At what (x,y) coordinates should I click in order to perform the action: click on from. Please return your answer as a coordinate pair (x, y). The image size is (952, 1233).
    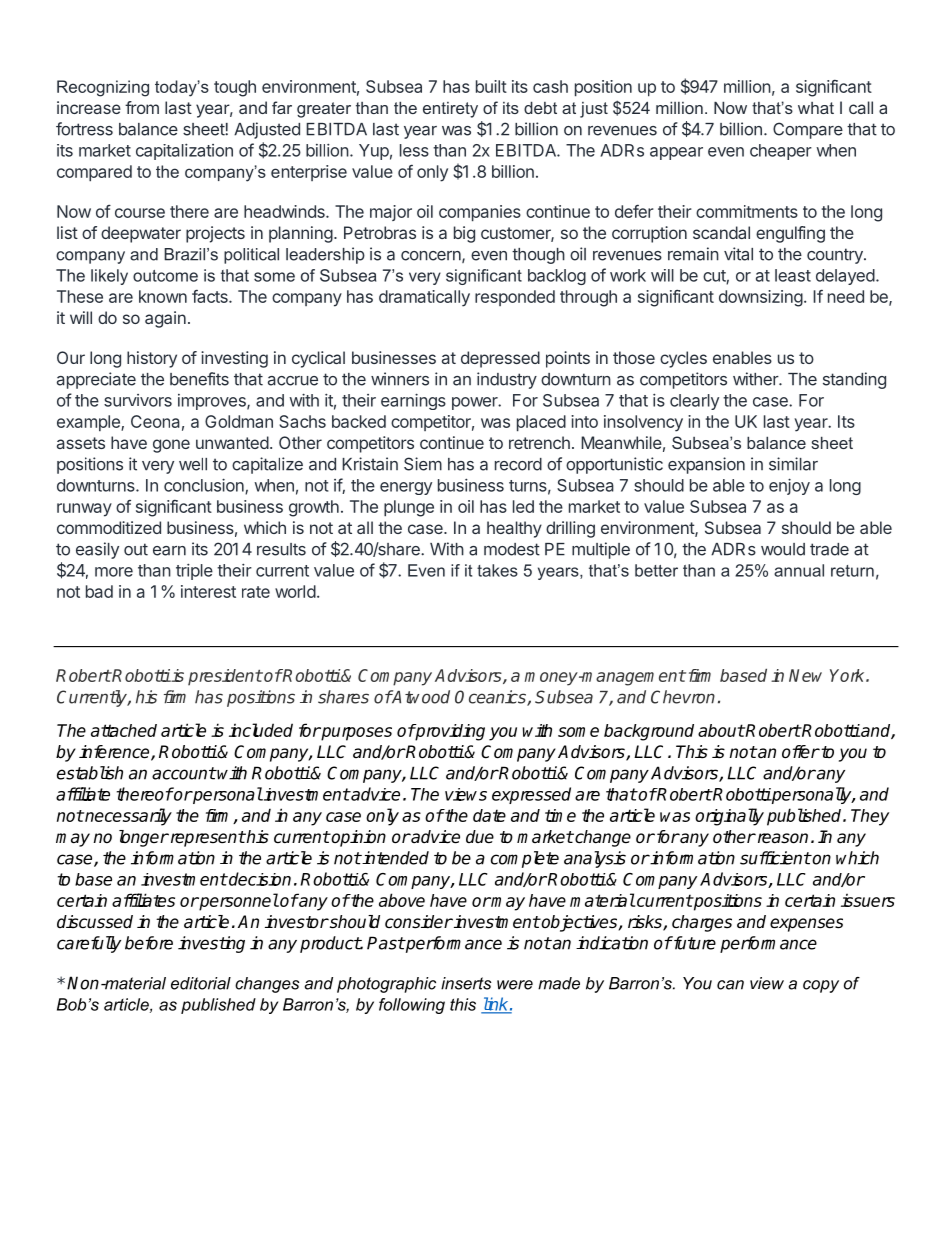
    Looking at the image, I should click on (142, 107).
